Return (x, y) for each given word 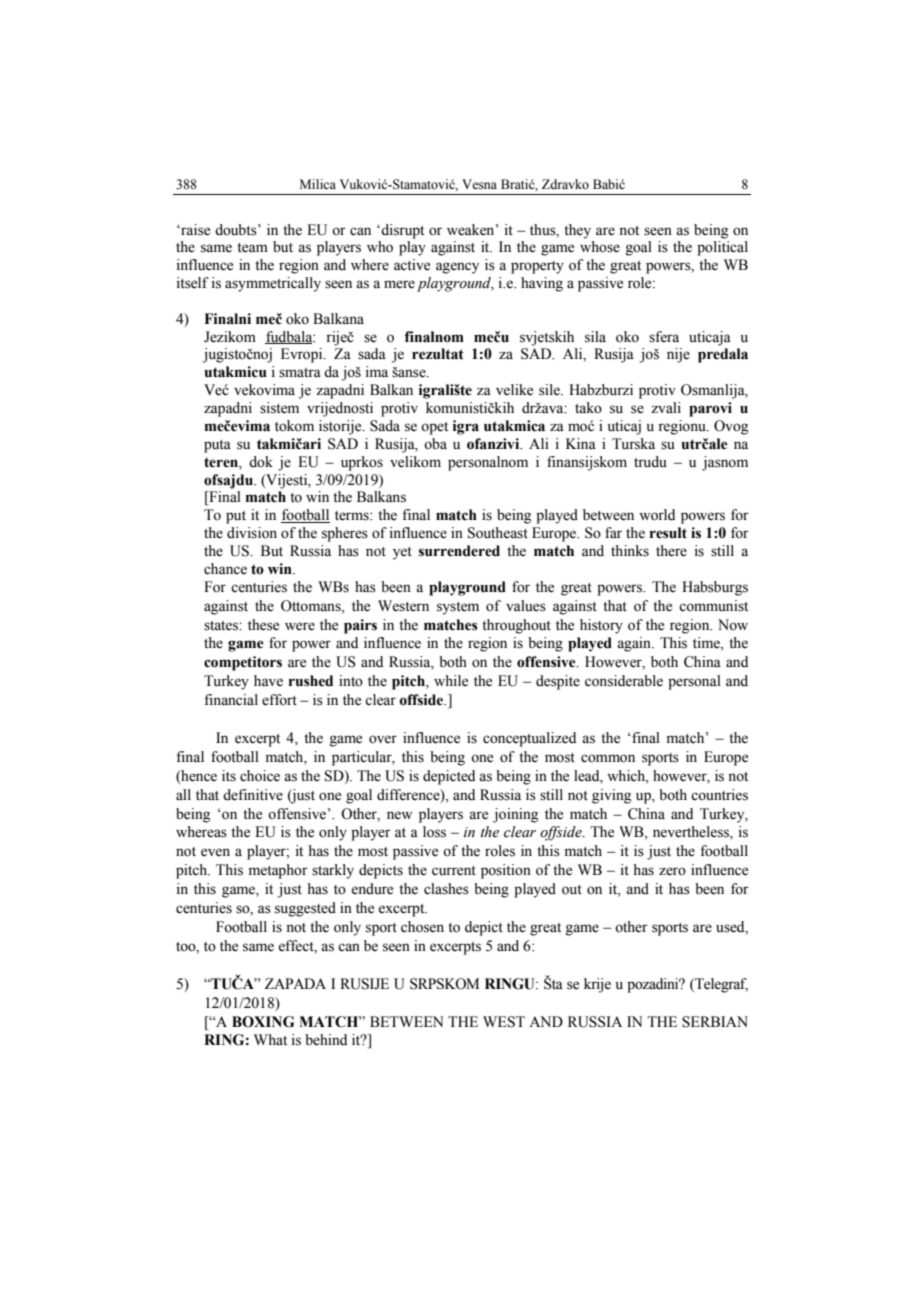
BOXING (263, 1022)
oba (435, 444)
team (252, 248)
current (454, 871)
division (252, 533)
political (722, 248)
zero (672, 871)
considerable (624, 681)
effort (279, 700)
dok (261, 462)
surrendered (459, 551)
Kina (581, 443)
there (671, 551)
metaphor (278, 871)
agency (457, 268)
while (451, 681)
